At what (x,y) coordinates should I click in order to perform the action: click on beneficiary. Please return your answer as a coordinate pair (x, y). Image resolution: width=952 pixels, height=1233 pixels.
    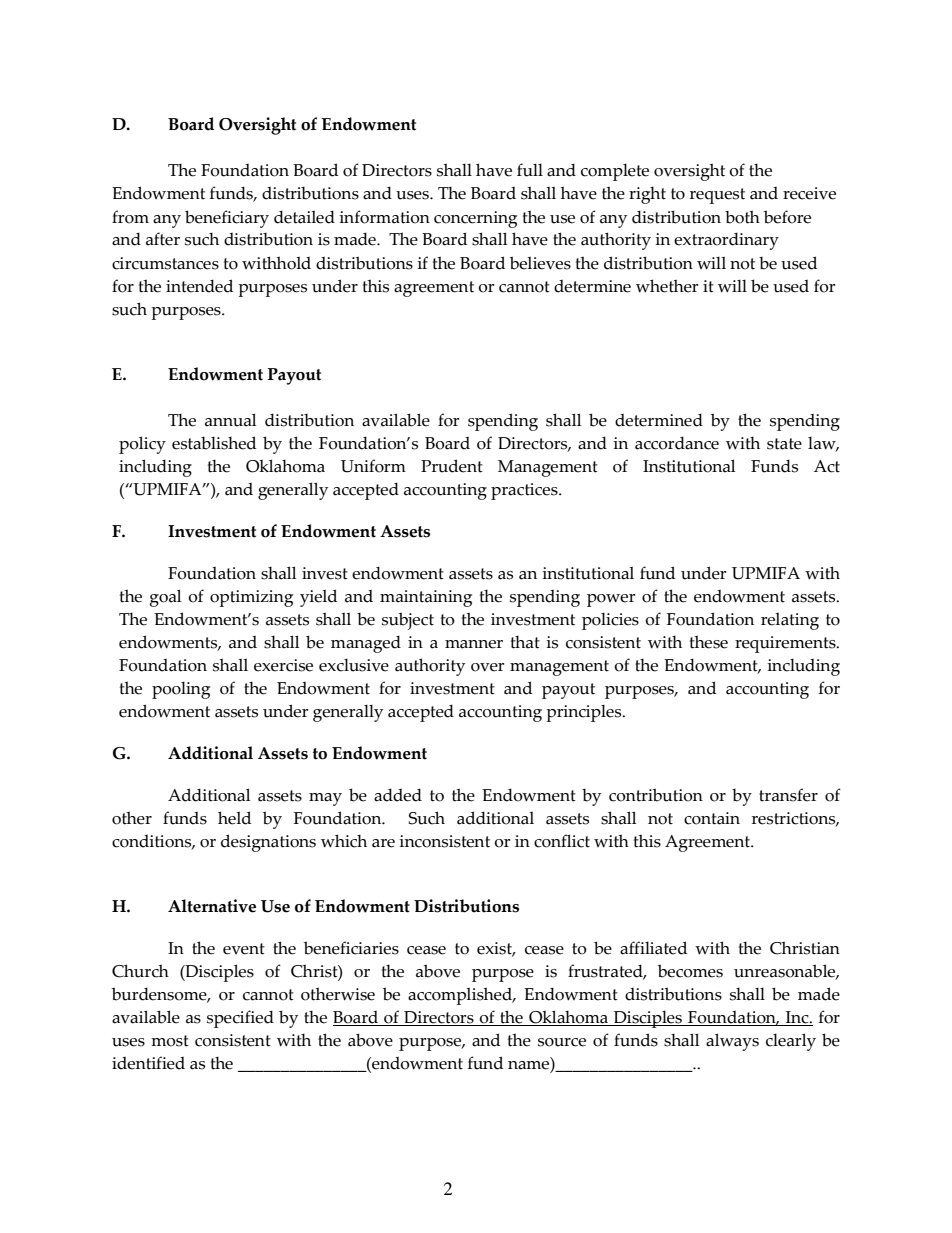
    Looking at the image, I should click on (227, 219).
